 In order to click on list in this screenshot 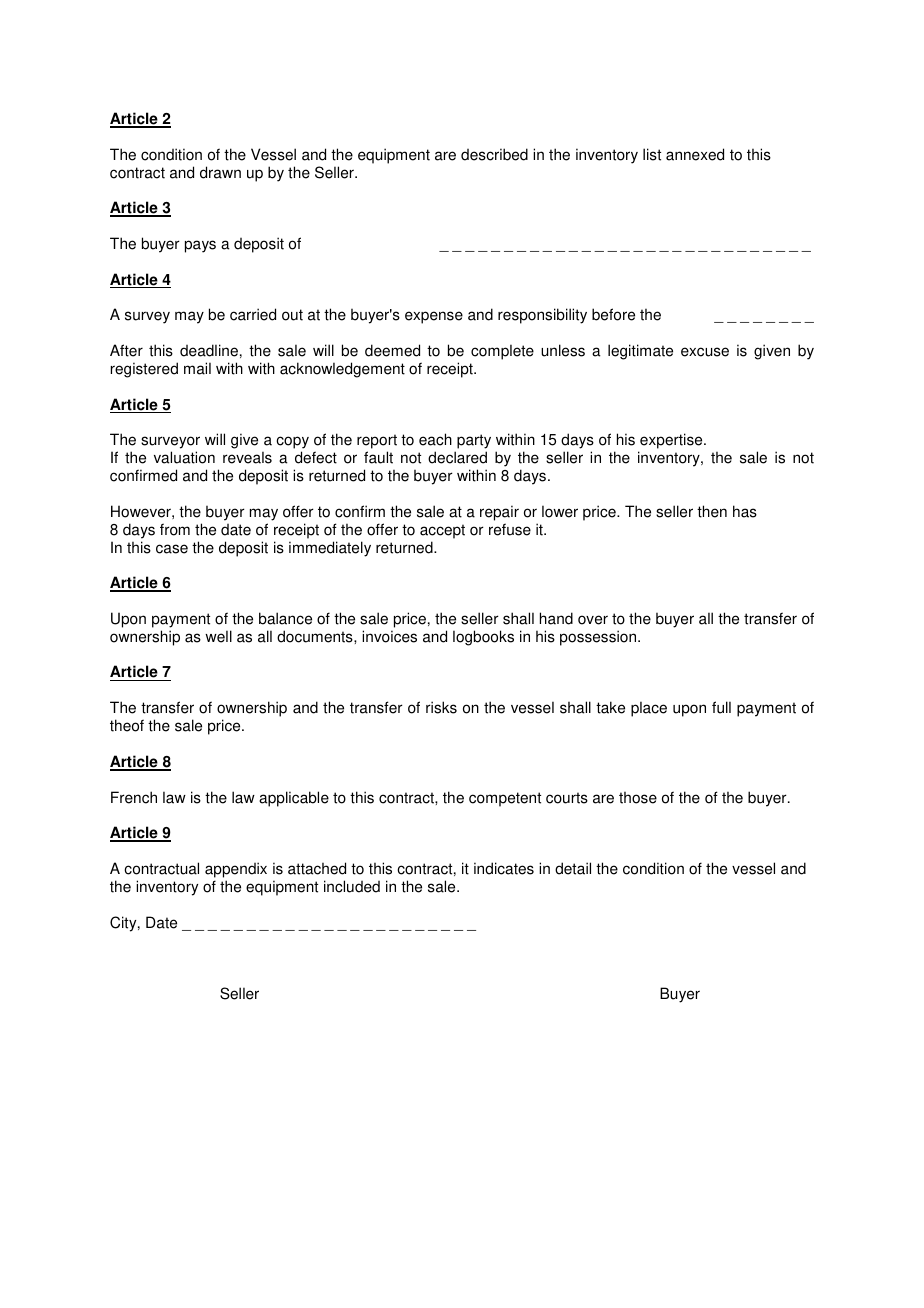, I will do `click(652, 154)`.
